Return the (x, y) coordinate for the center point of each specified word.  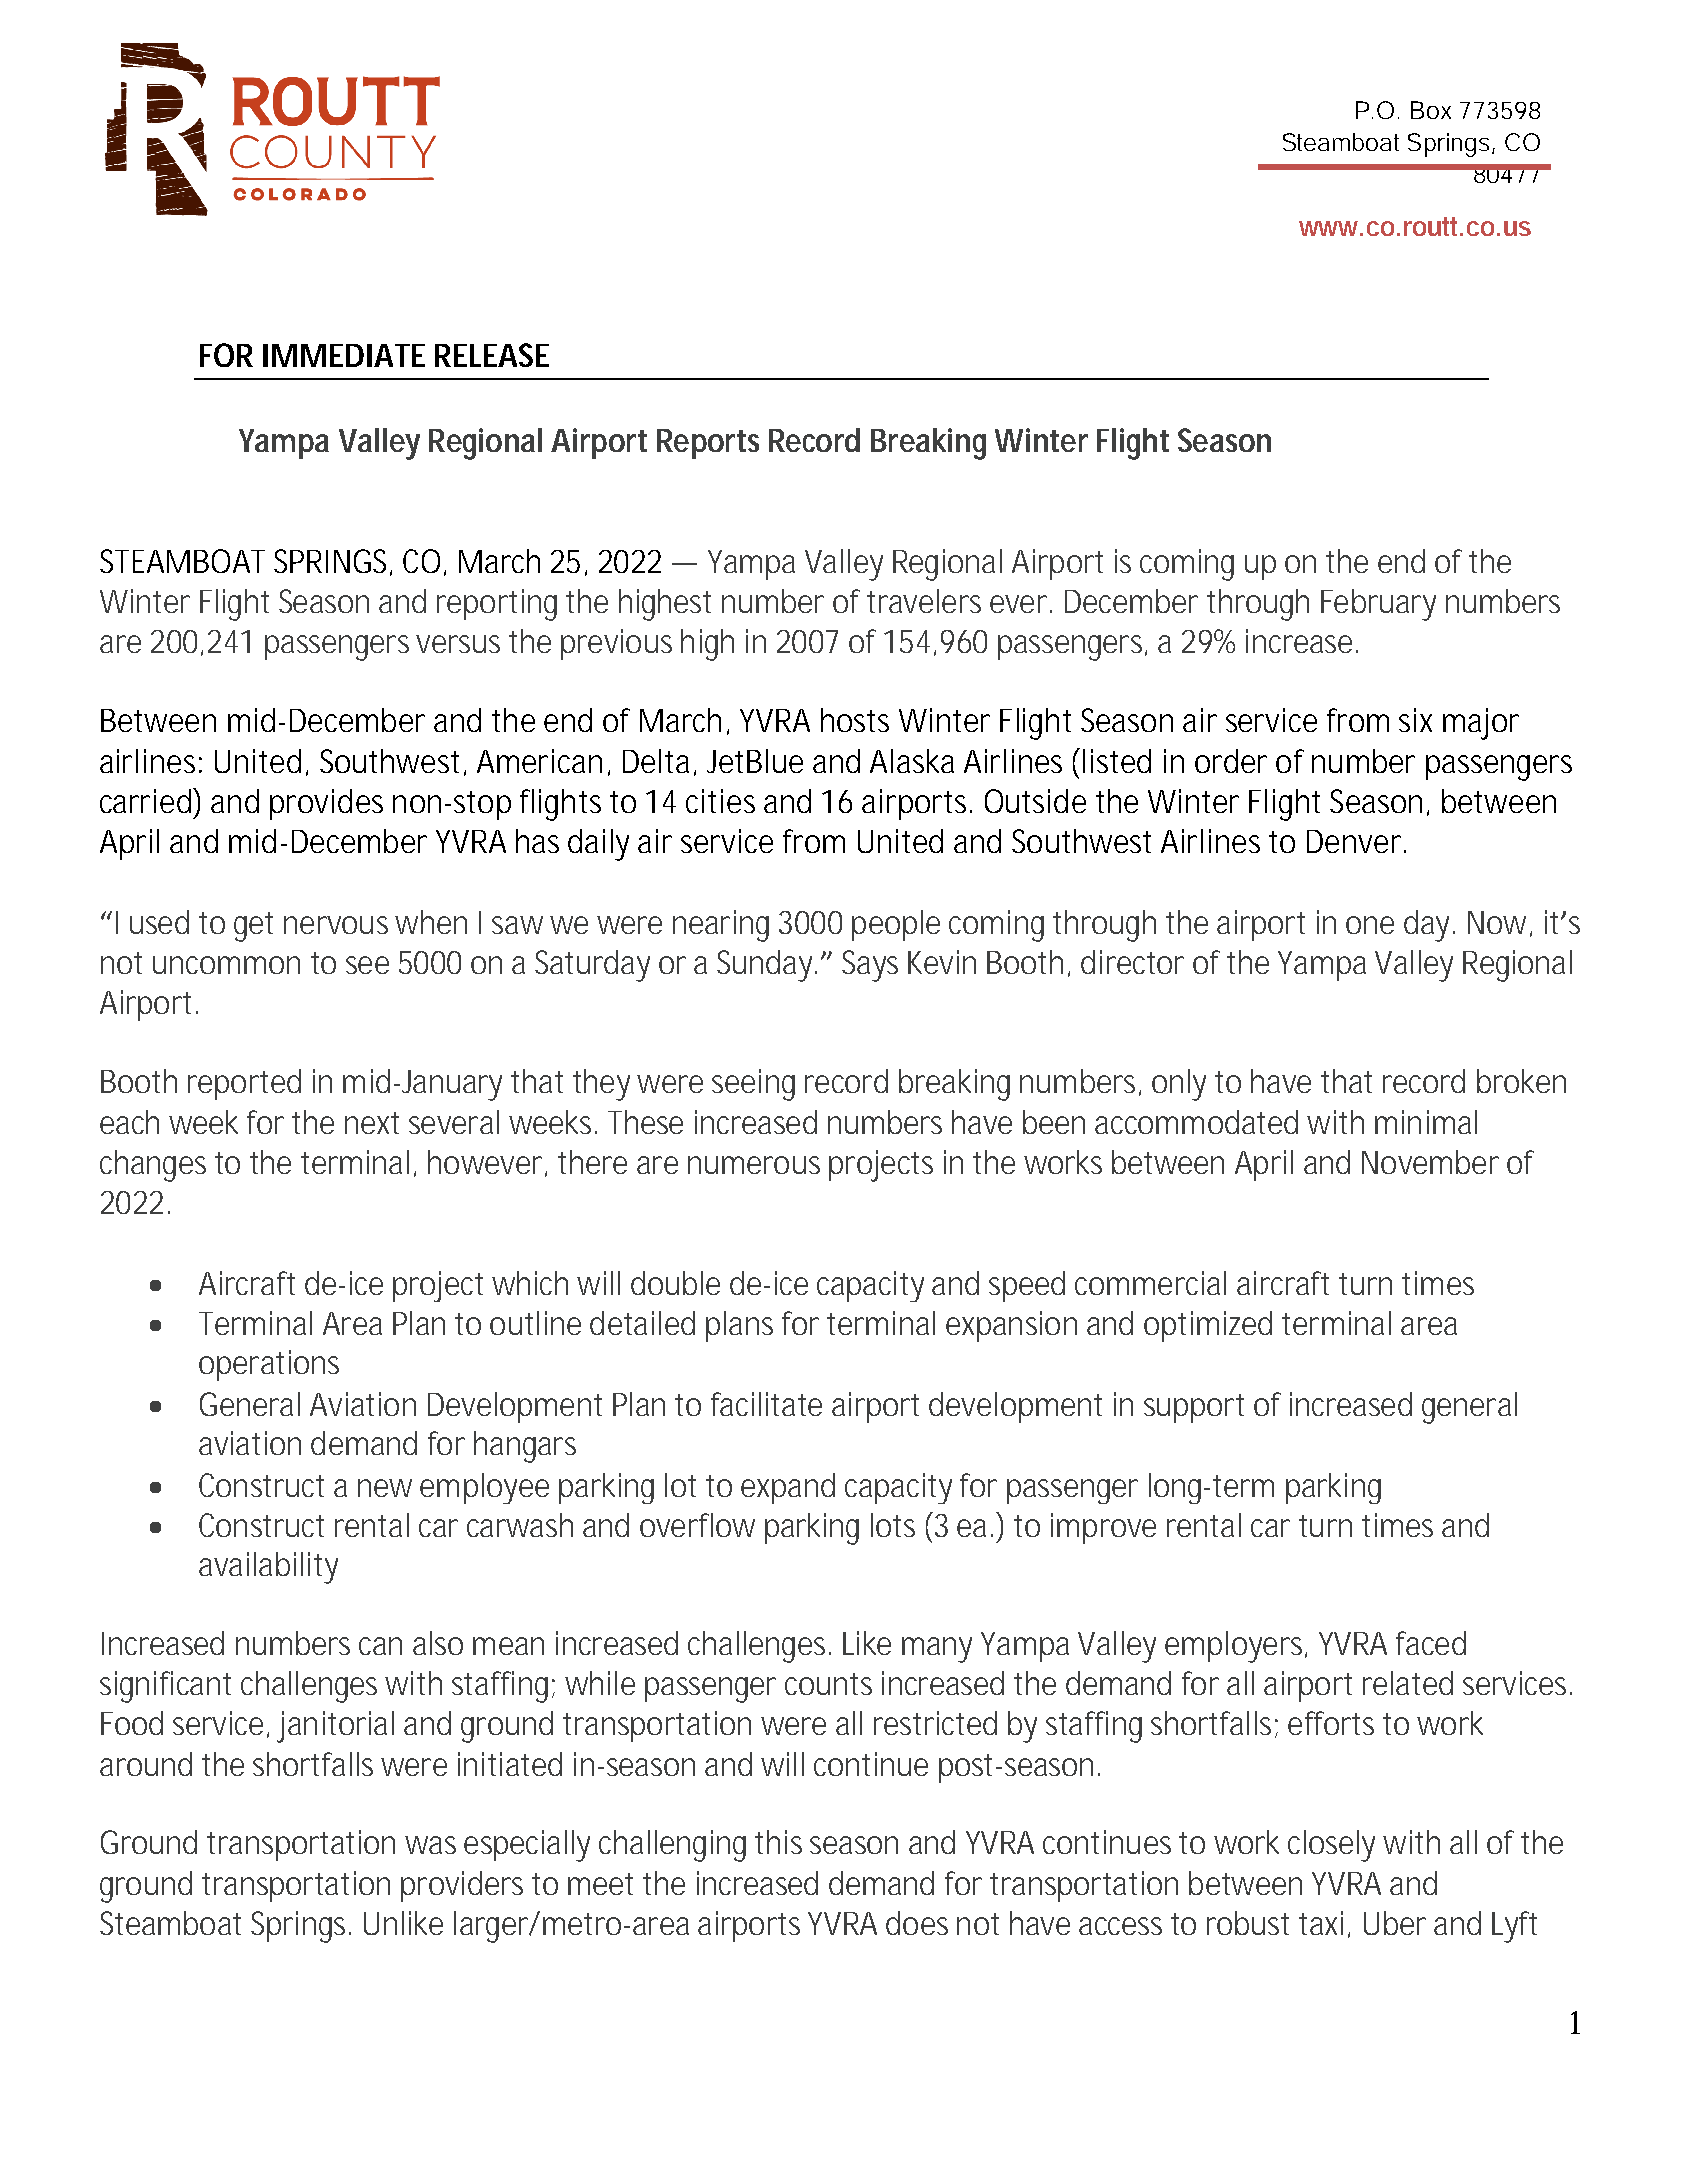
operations (269, 1365)
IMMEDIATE (344, 355)
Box (1431, 110)
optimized (1208, 1326)
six (1415, 720)
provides (326, 804)
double (675, 1283)
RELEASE (492, 355)
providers (462, 1886)
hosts (855, 720)
